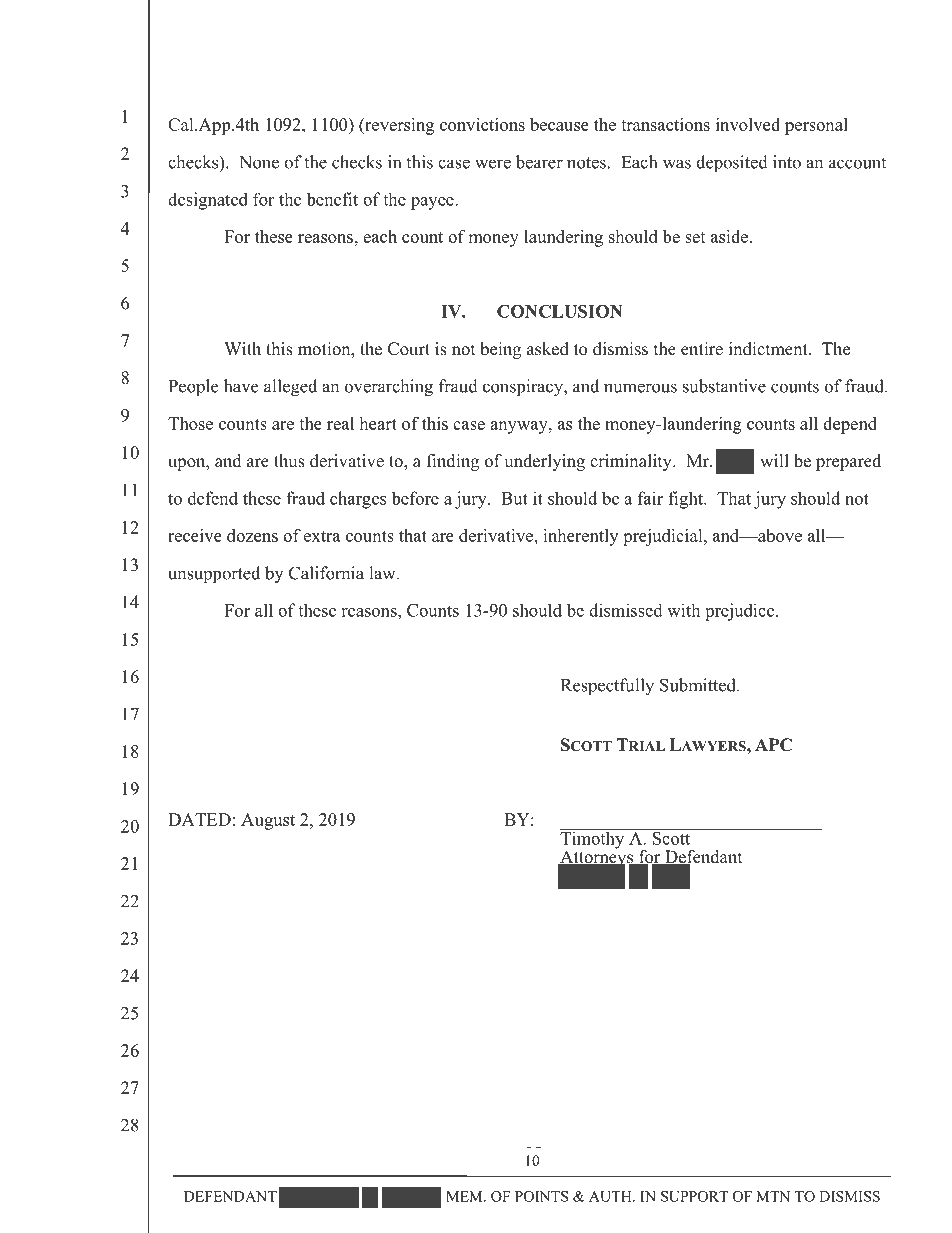 The width and height of the image is (952, 1233). What do you see at coordinates (611, 1196) in the image?
I see `AUTH` at bounding box center [611, 1196].
